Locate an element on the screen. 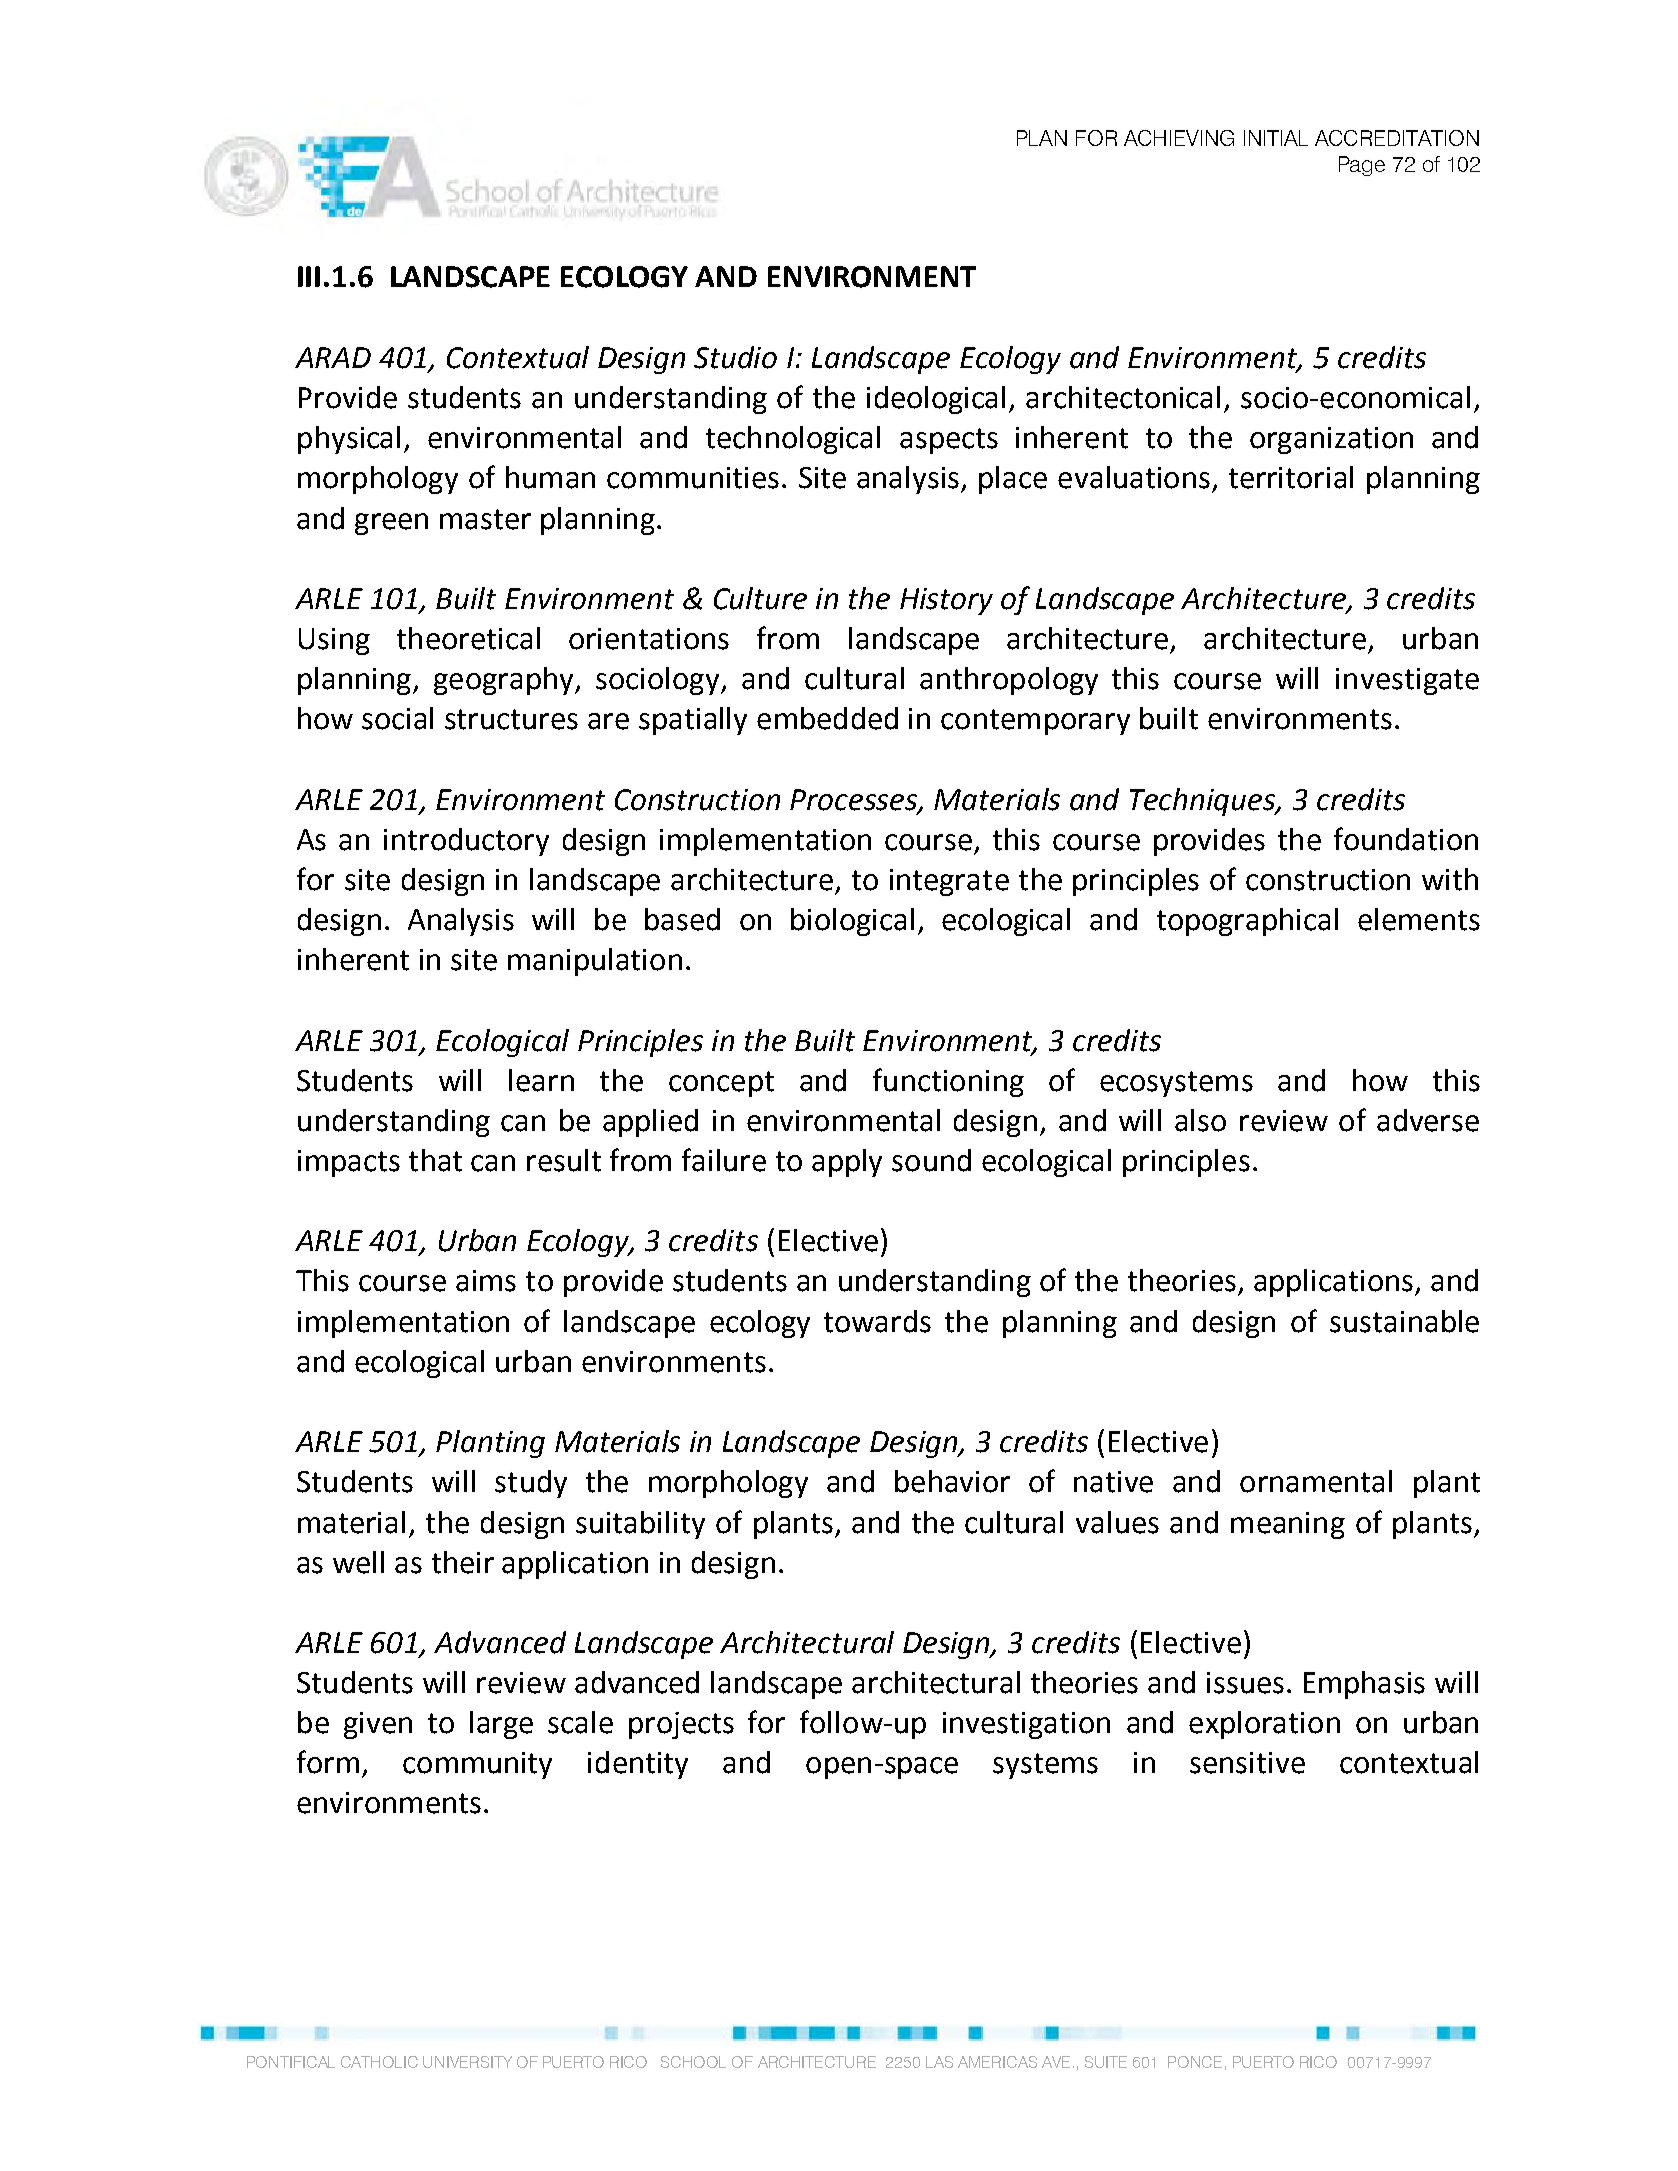 The image size is (1678, 2171). ARAD is located at coordinates (333, 357).
